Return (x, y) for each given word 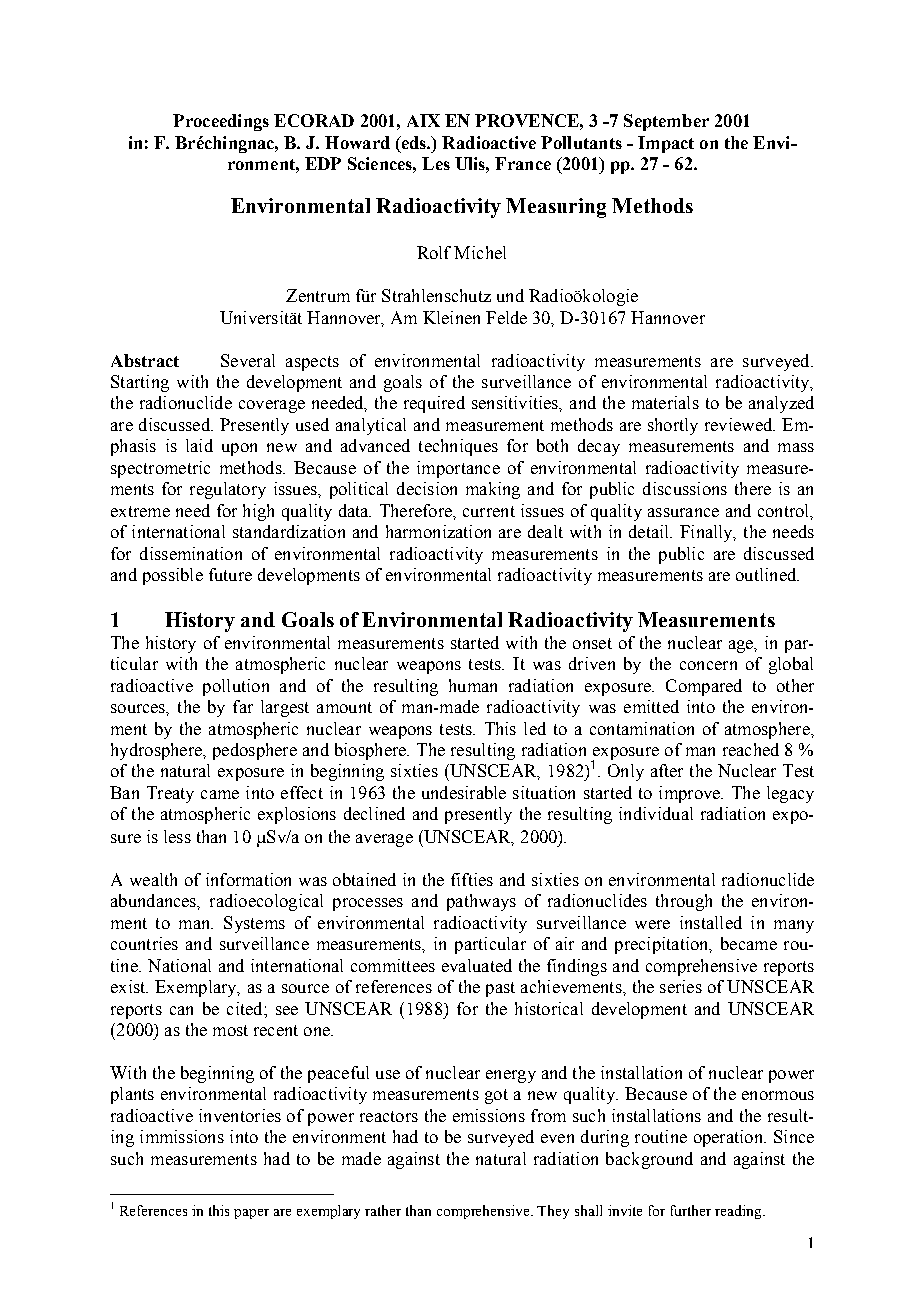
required (434, 404)
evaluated (477, 965)
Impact (666, 144)
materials (665, 402)
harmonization (438, 531)
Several (248, 360)
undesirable (464, 792)
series (681, 986)
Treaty (170, 794)
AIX (423, 120)
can (181, 1010)
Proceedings (221, 122)
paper (251, 1214)
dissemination (191, 553)
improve (690, 794)
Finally (707, 533)
